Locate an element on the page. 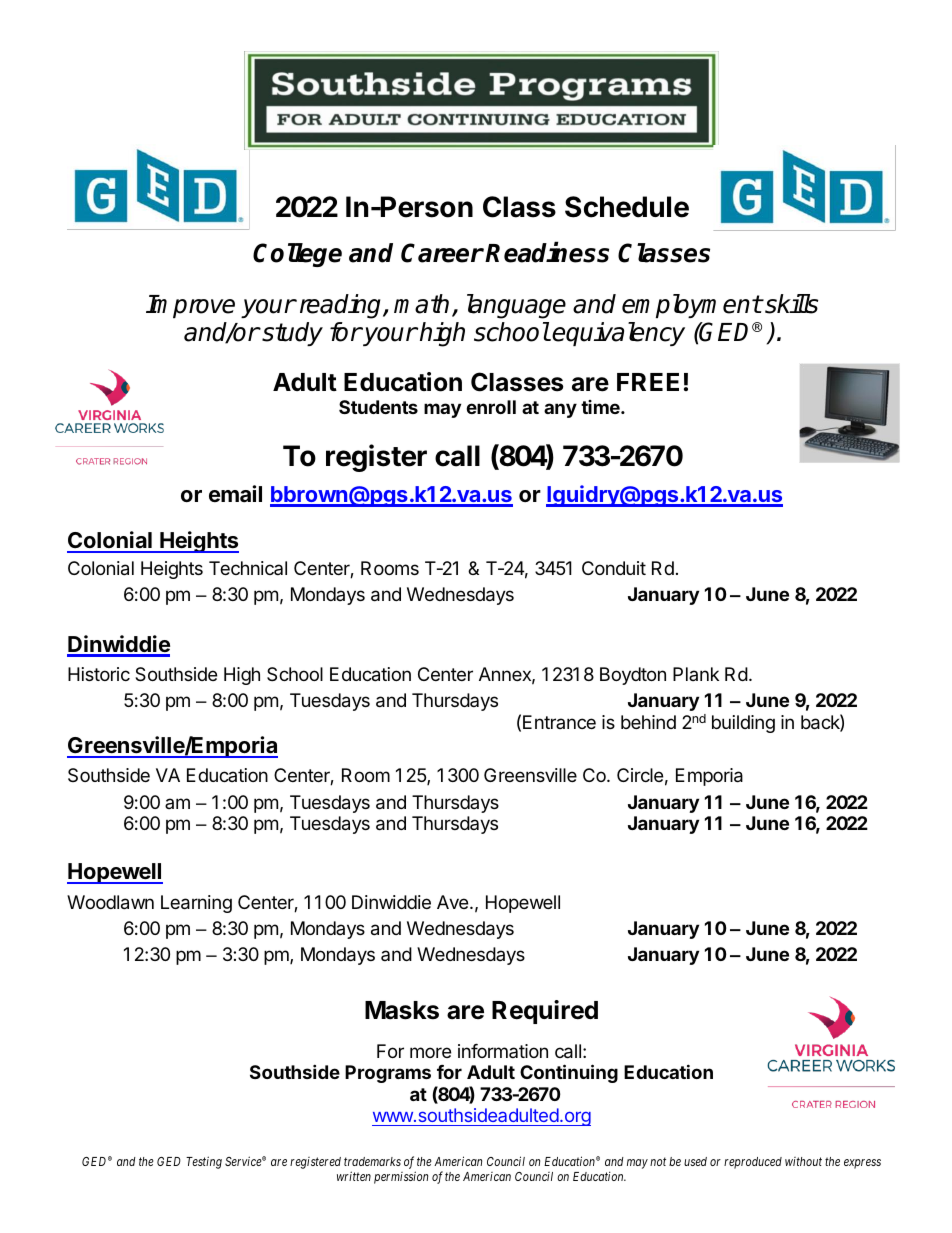  building is located at coordinates (743, 724).
